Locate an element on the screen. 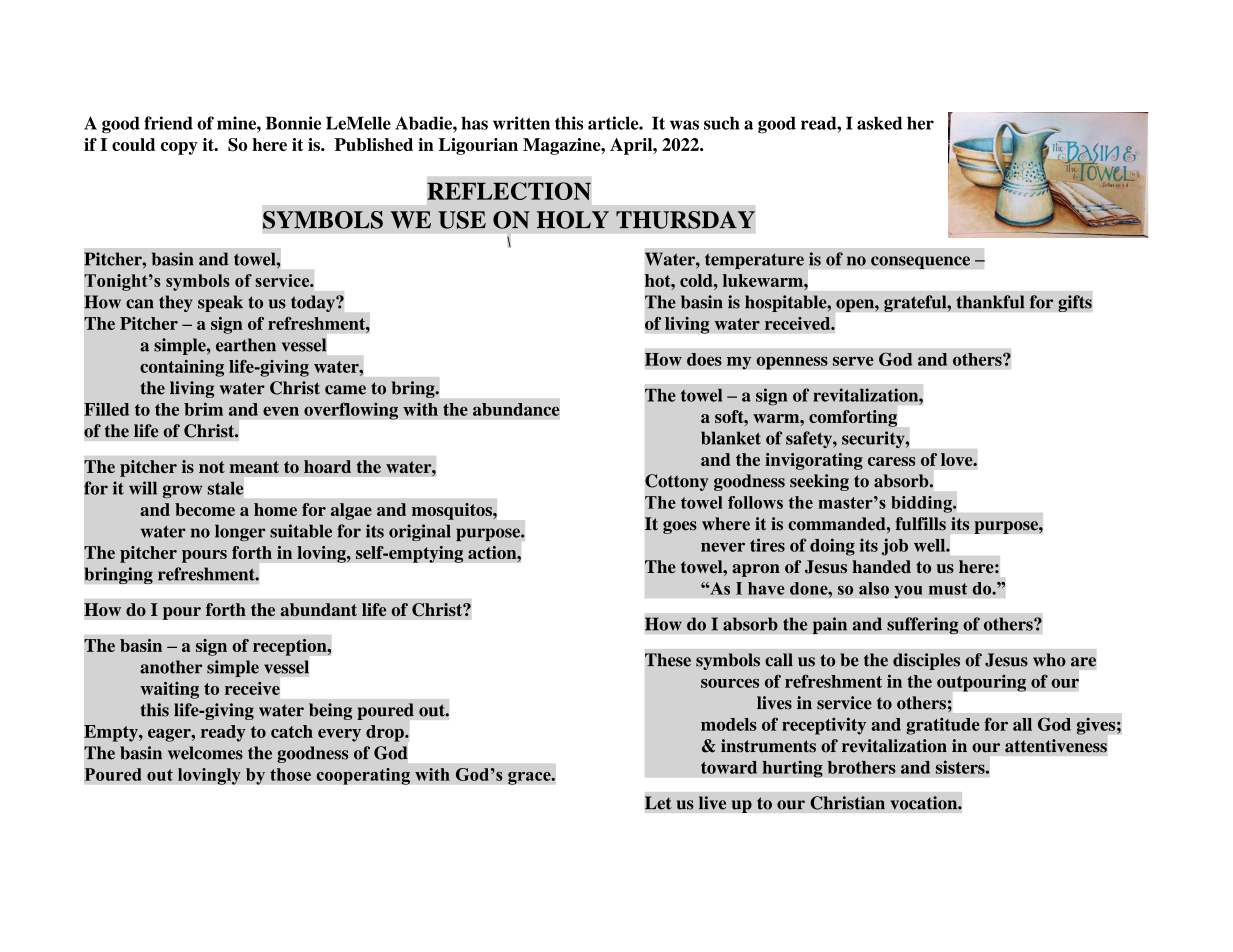  serve is located at coordinates (853, 361).
